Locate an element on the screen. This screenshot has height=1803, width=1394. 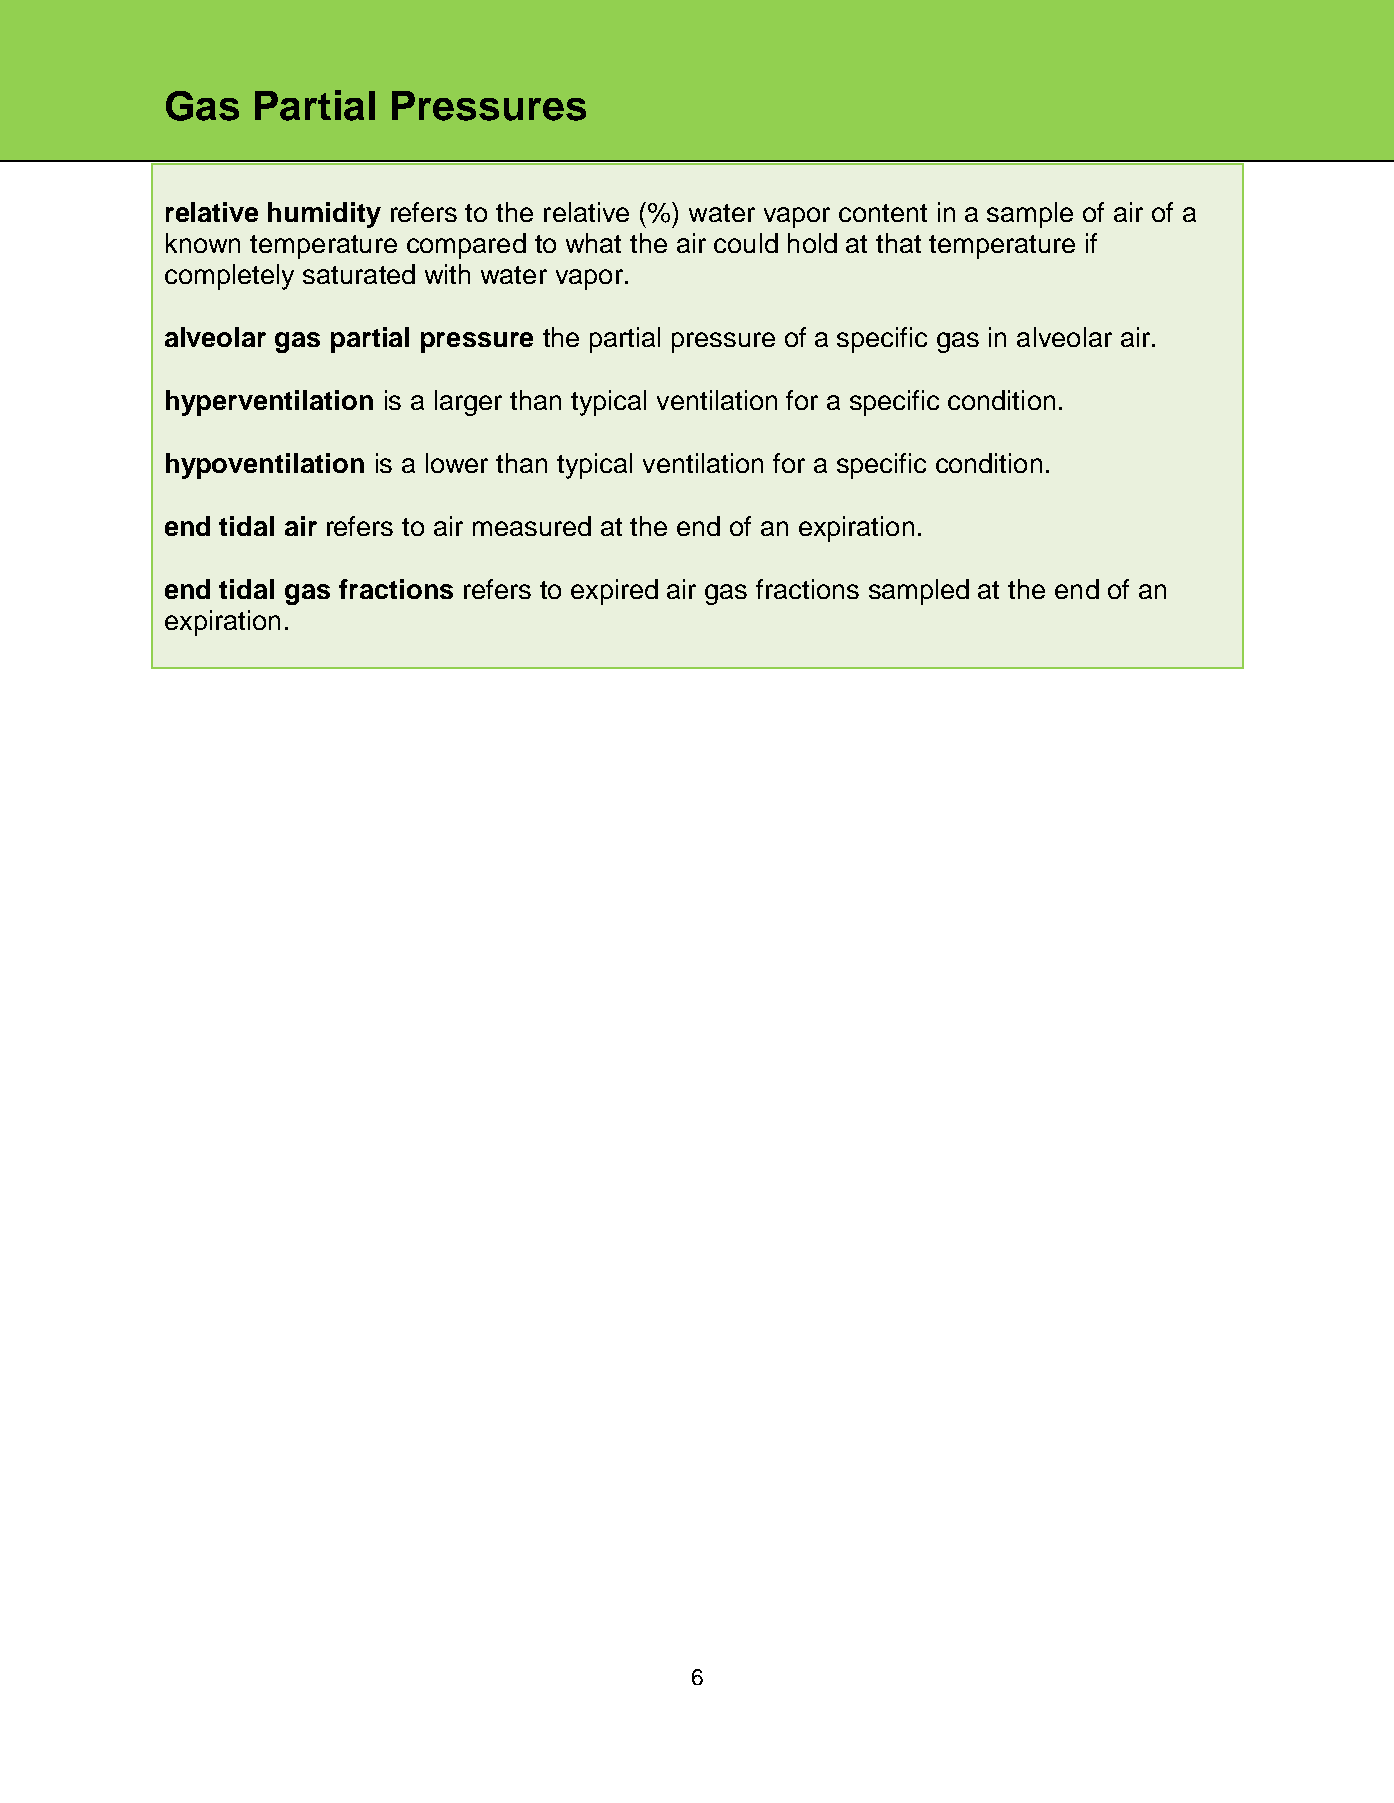
hold is located at coordinates (812, 243).
